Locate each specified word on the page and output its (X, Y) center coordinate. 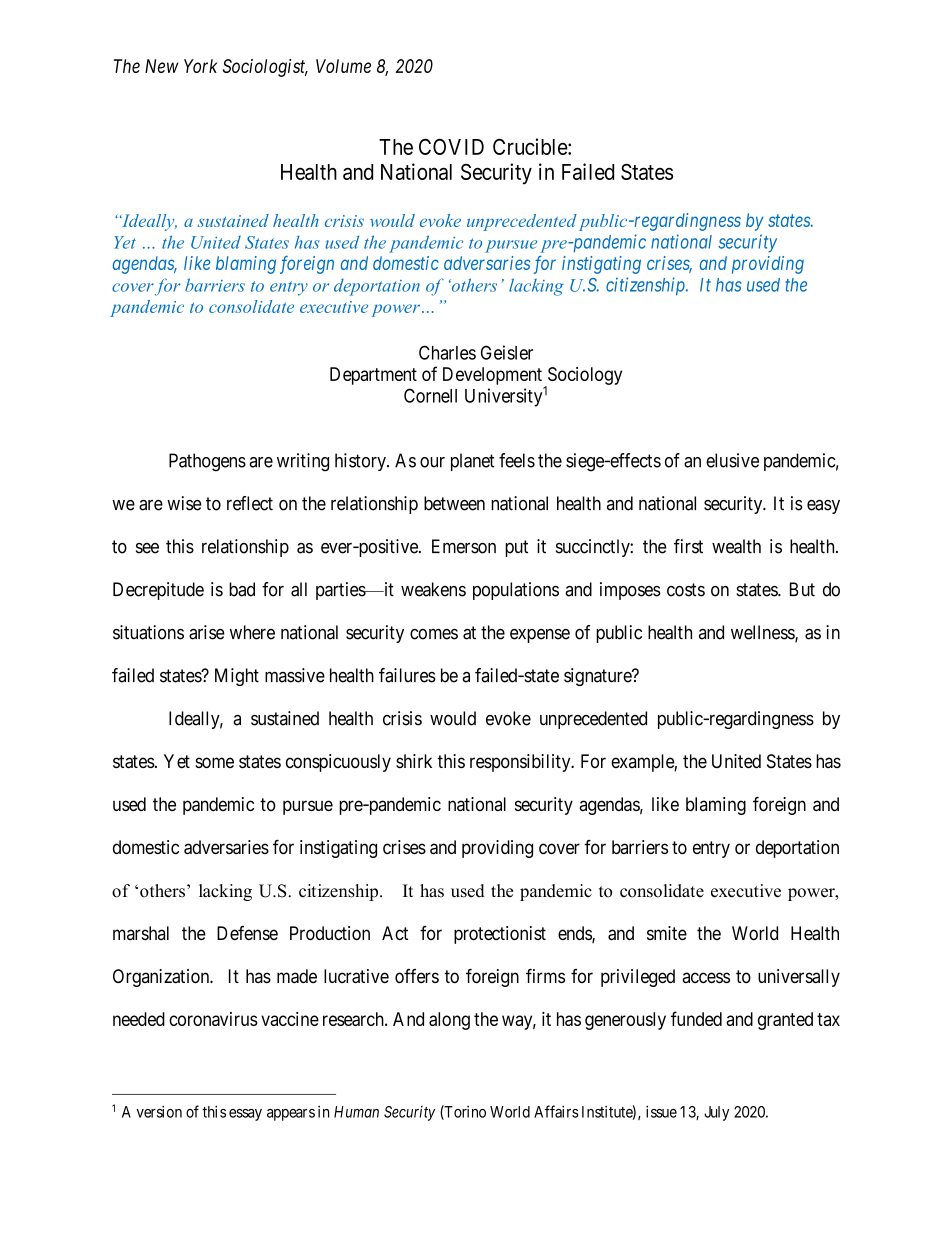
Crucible (531, 146)
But (802, 589)
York (200, 66)
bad (242, 589)
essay (245, 1115)
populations (516, 591)
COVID (451, 146)
